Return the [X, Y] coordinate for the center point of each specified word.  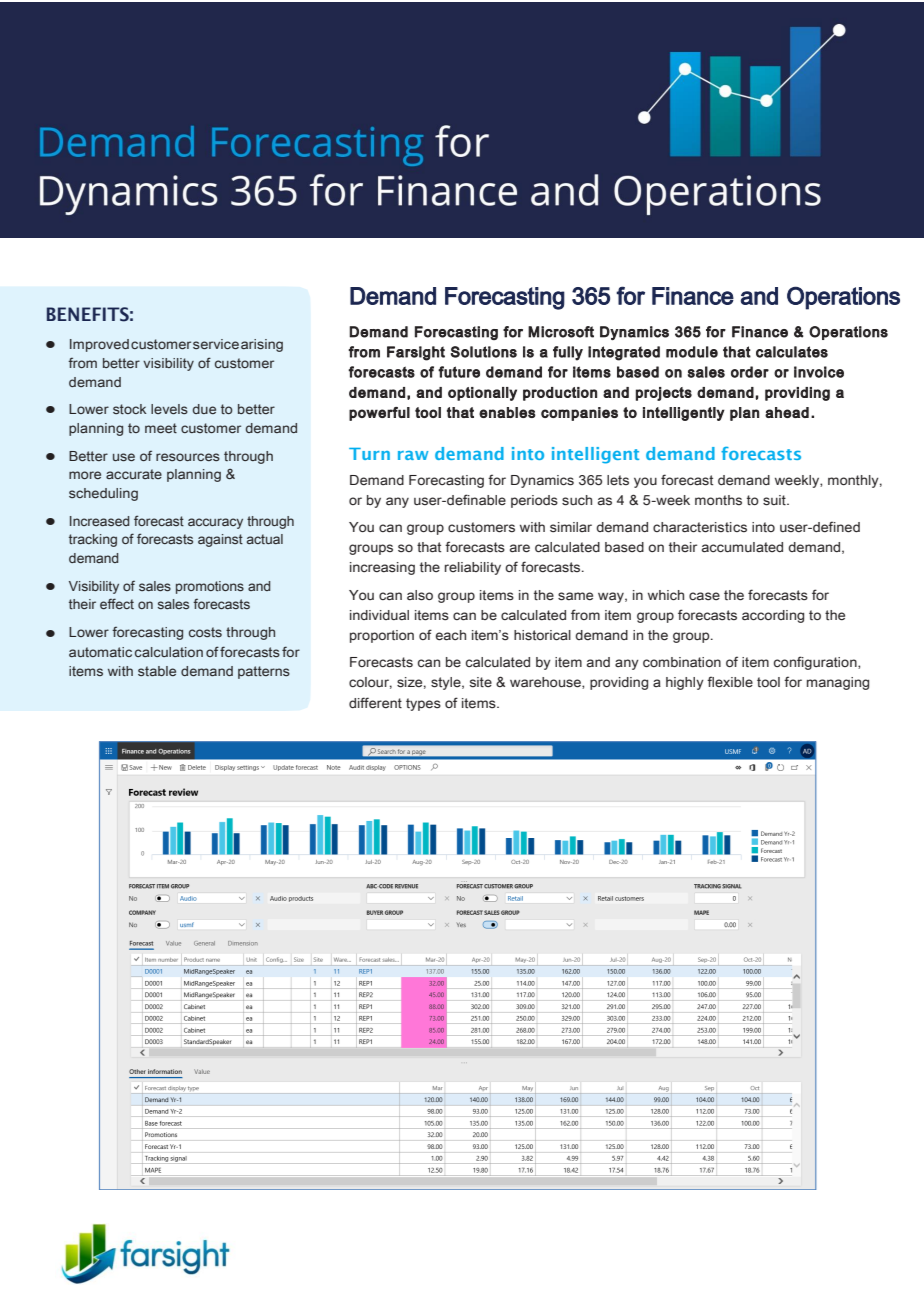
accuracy [215, 523]
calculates [792, 352]
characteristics [700, 527]
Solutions [484, 352]
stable [157, 671]
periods [534, 501]
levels [169, 409]
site [481, 682]
